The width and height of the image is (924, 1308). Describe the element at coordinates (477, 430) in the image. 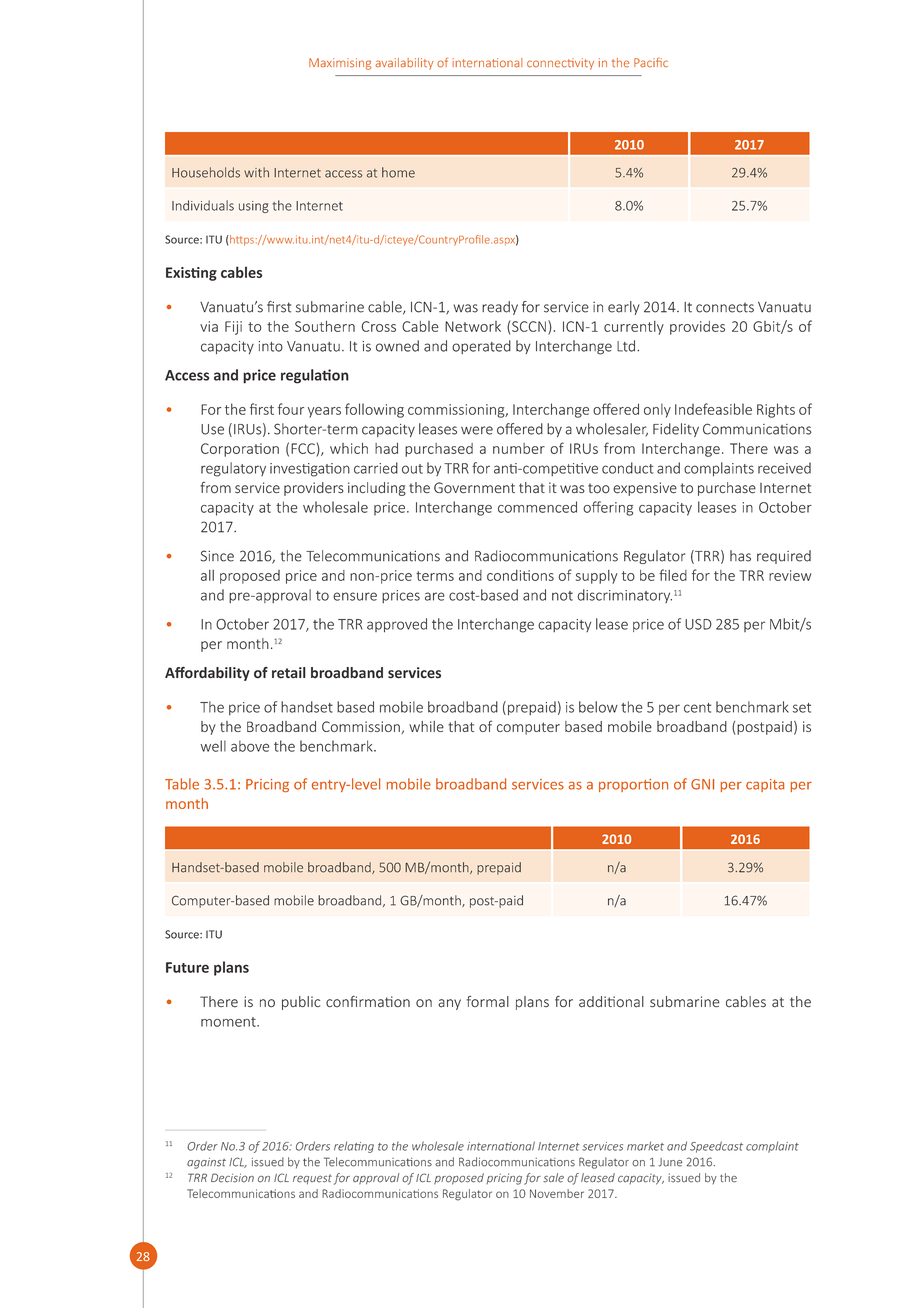

I see `were` at that location.
